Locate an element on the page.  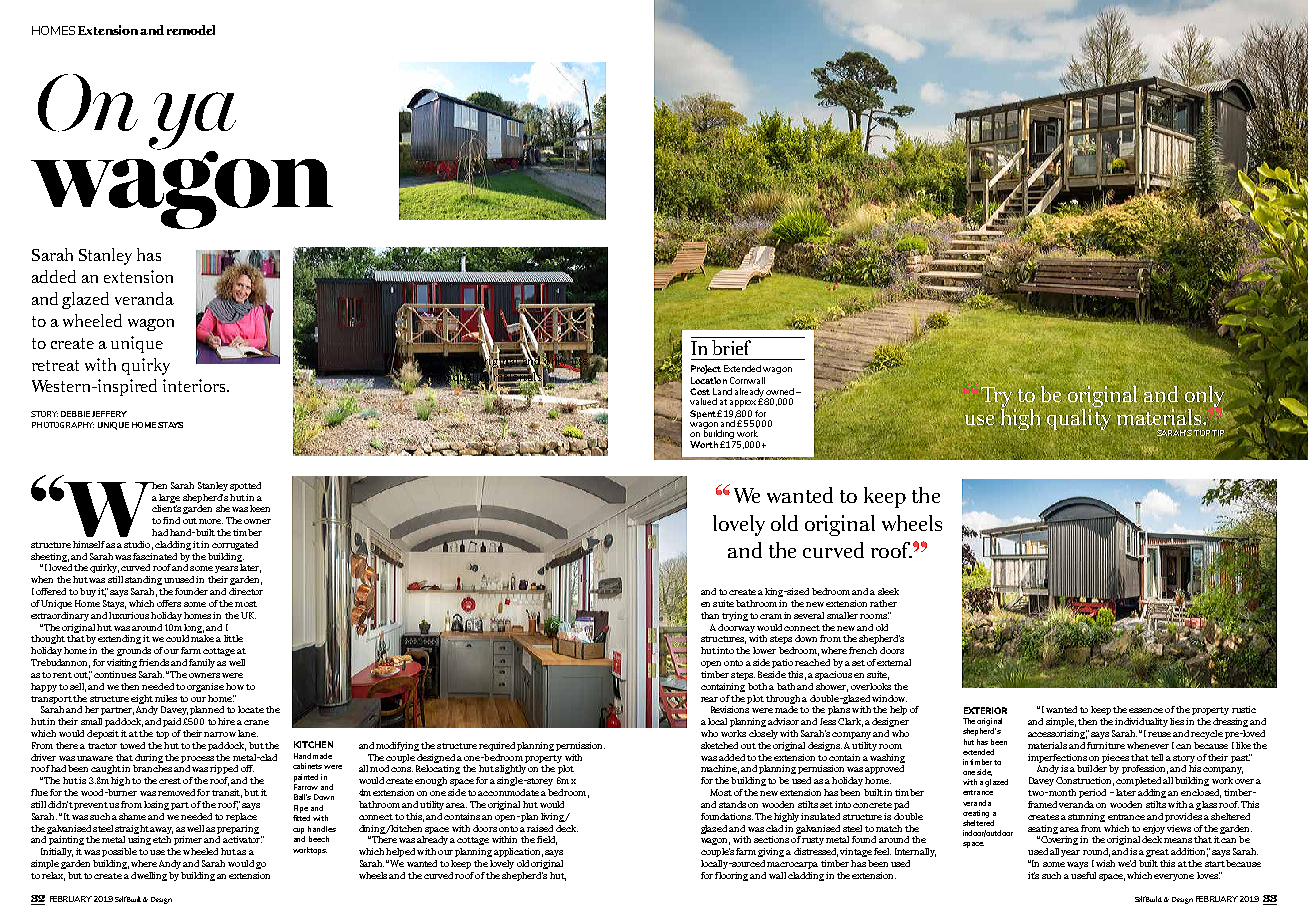
doorway is located at coordinates (736, 628).
